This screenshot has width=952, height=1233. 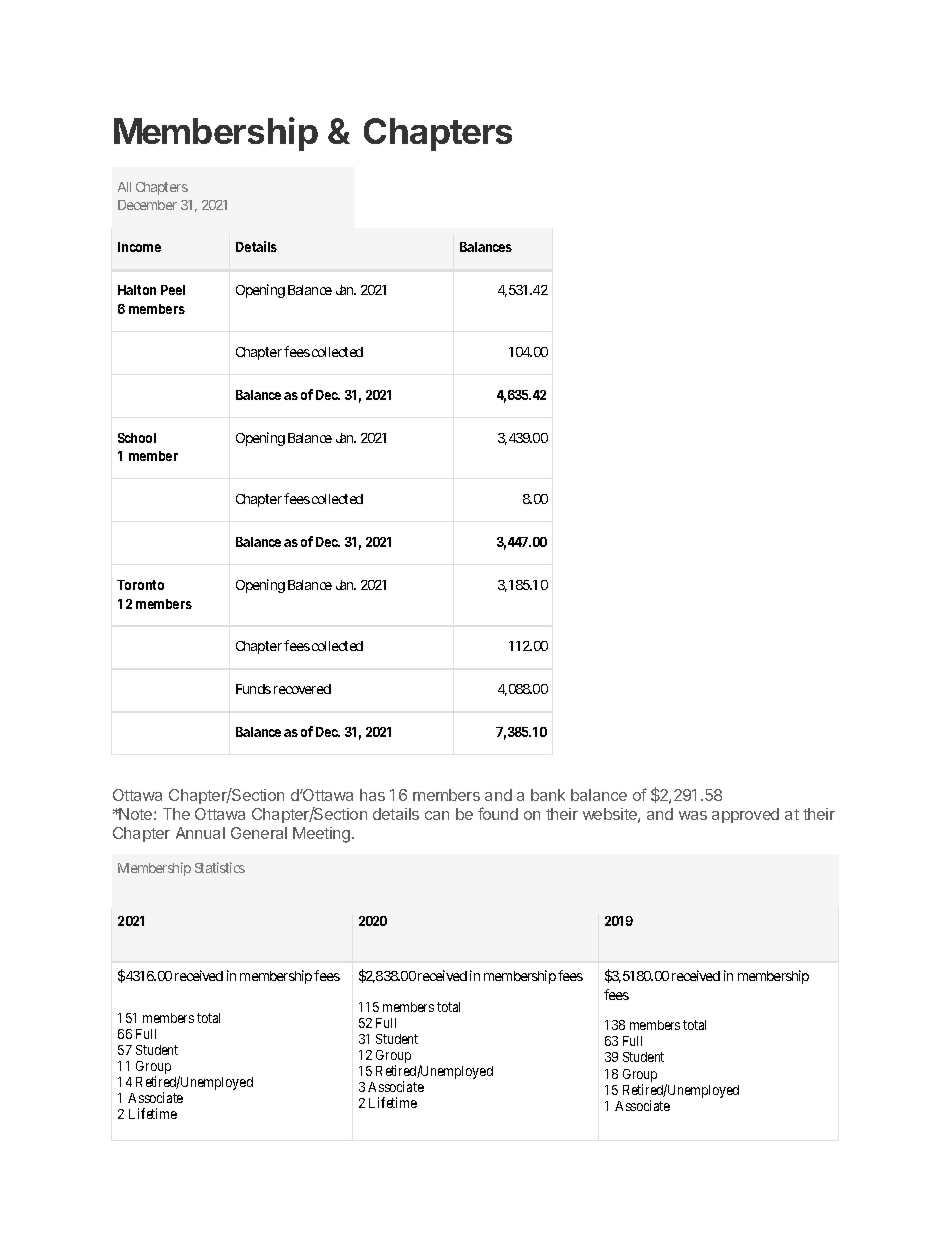 I want to click on can, so click(x=437, y=815).
